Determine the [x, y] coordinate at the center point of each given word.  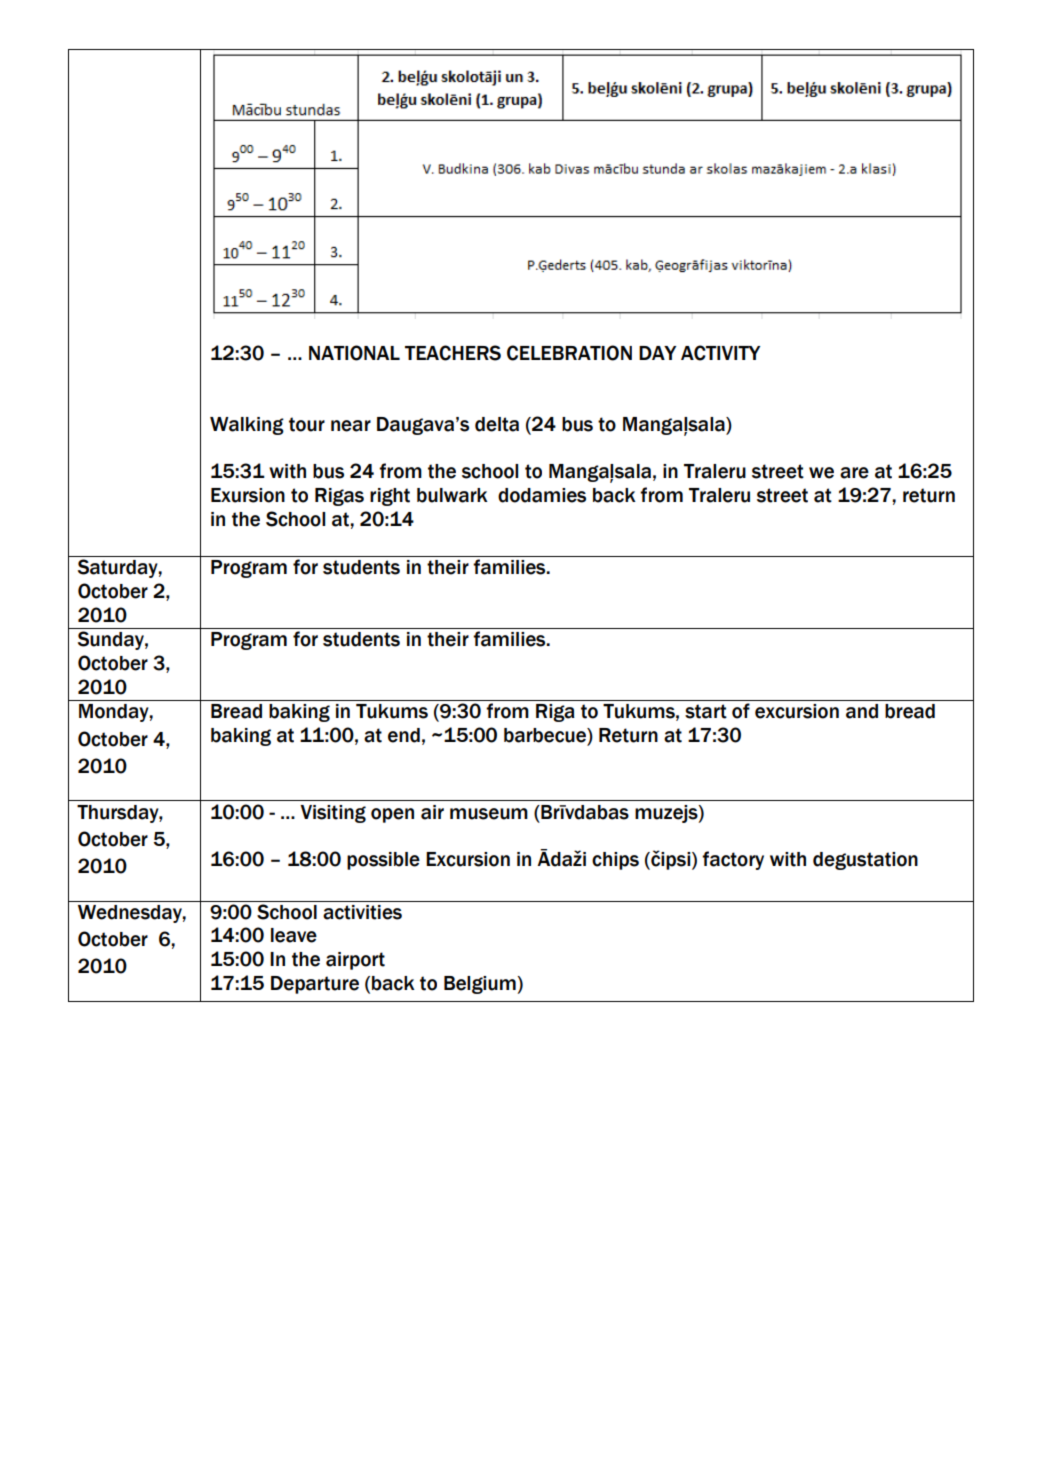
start [706, 711]
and [862, 711]
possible [383, 861]
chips [615, 861]
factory [733, 860]
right [390, 497]
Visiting [333, 814]
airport [355, 961]
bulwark [452, 495]
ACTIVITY [720, 353]
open [392, 815]
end [404, 735]
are [854, 473]
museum [489, 814]
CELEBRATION [569, 353]
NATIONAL [354, 353]
